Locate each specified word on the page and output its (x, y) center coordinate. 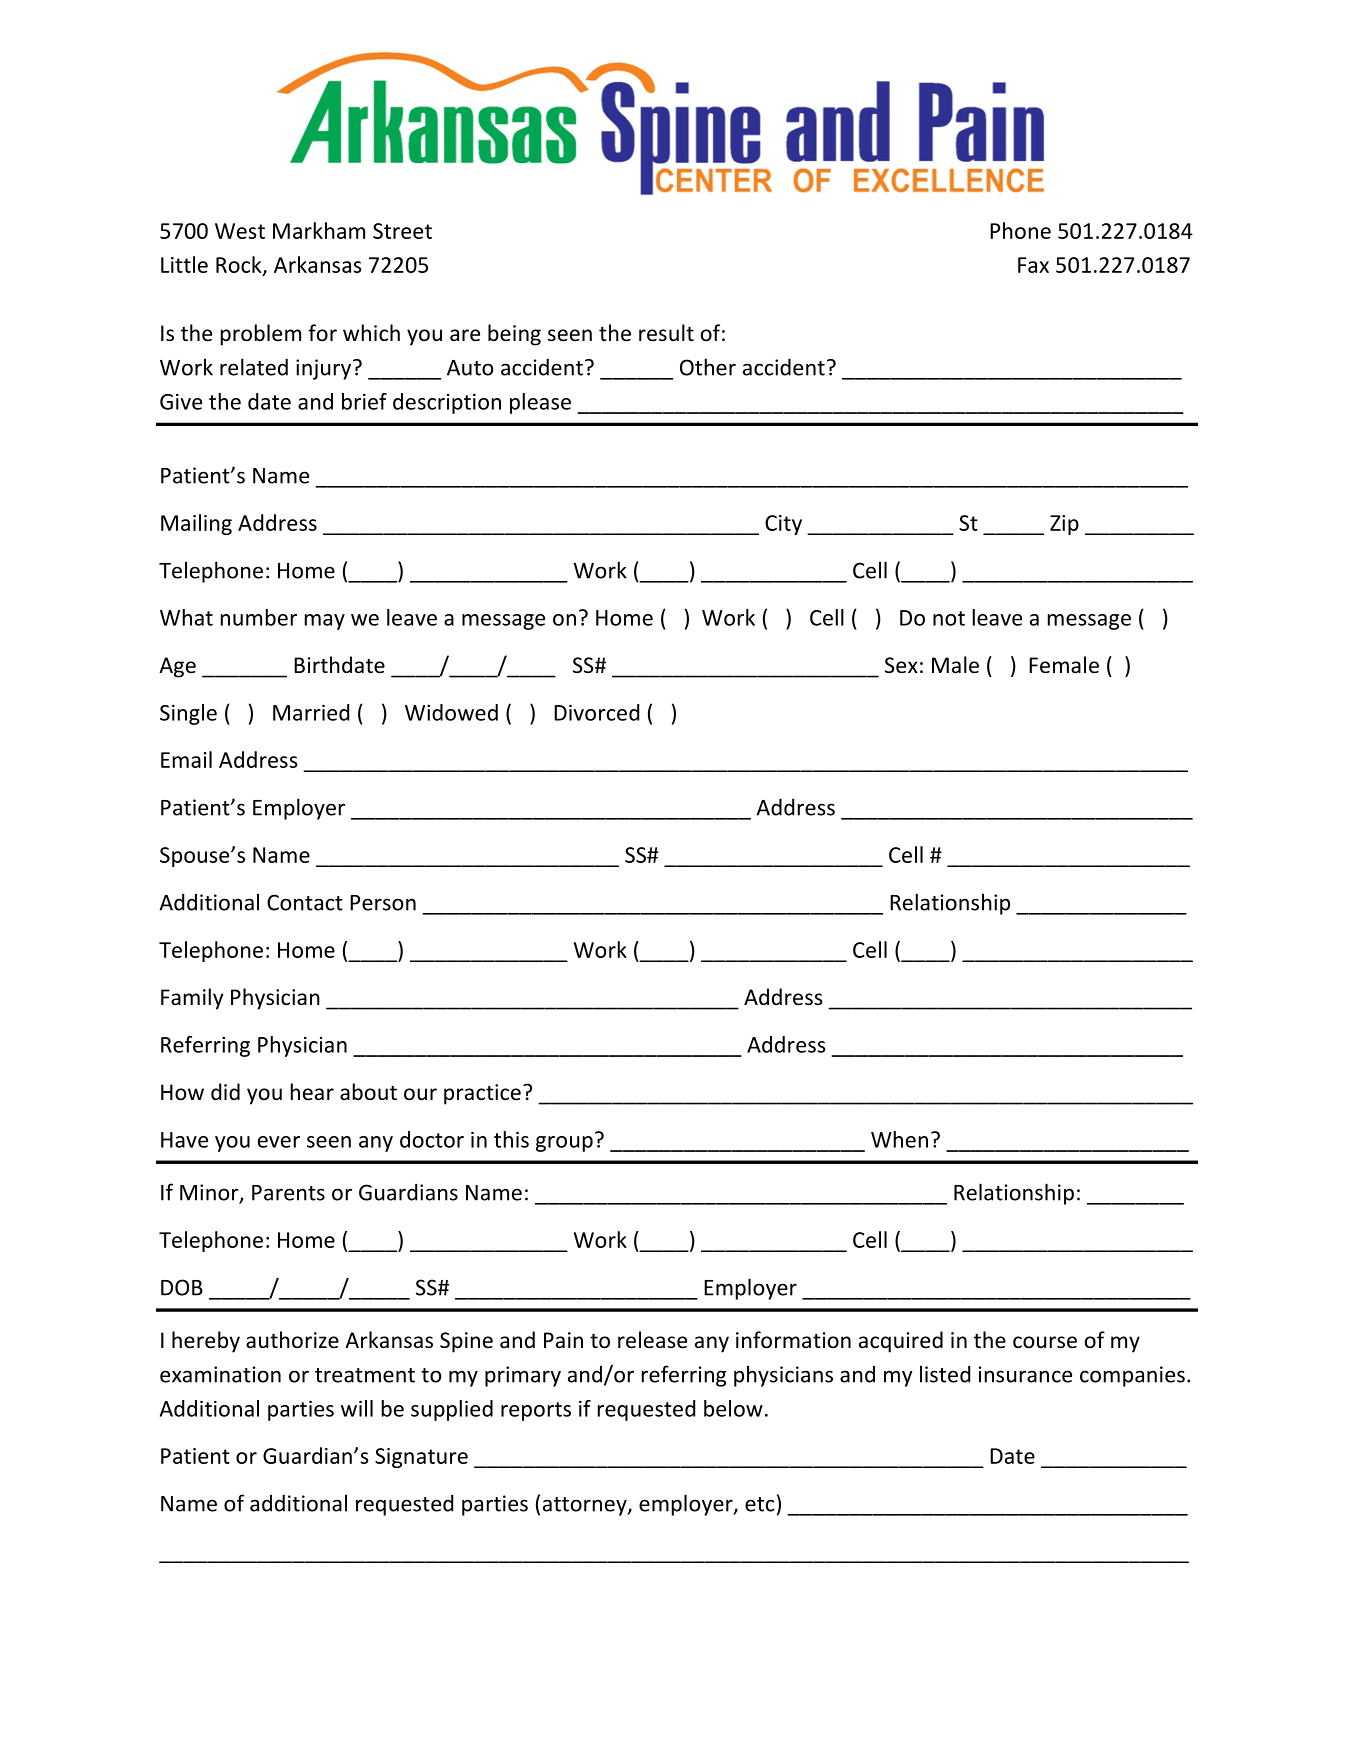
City (783, 525)
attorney (586, 1506)
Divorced (596, 712)
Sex (901, 665)
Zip (1064, 525)
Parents (288, 1193)
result (666, 333)
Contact (305, 902)
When (899, 1139)
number (259, 617)
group (564, 1144)
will (357, 1408)
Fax (1033, 265)
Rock (240, 265)
